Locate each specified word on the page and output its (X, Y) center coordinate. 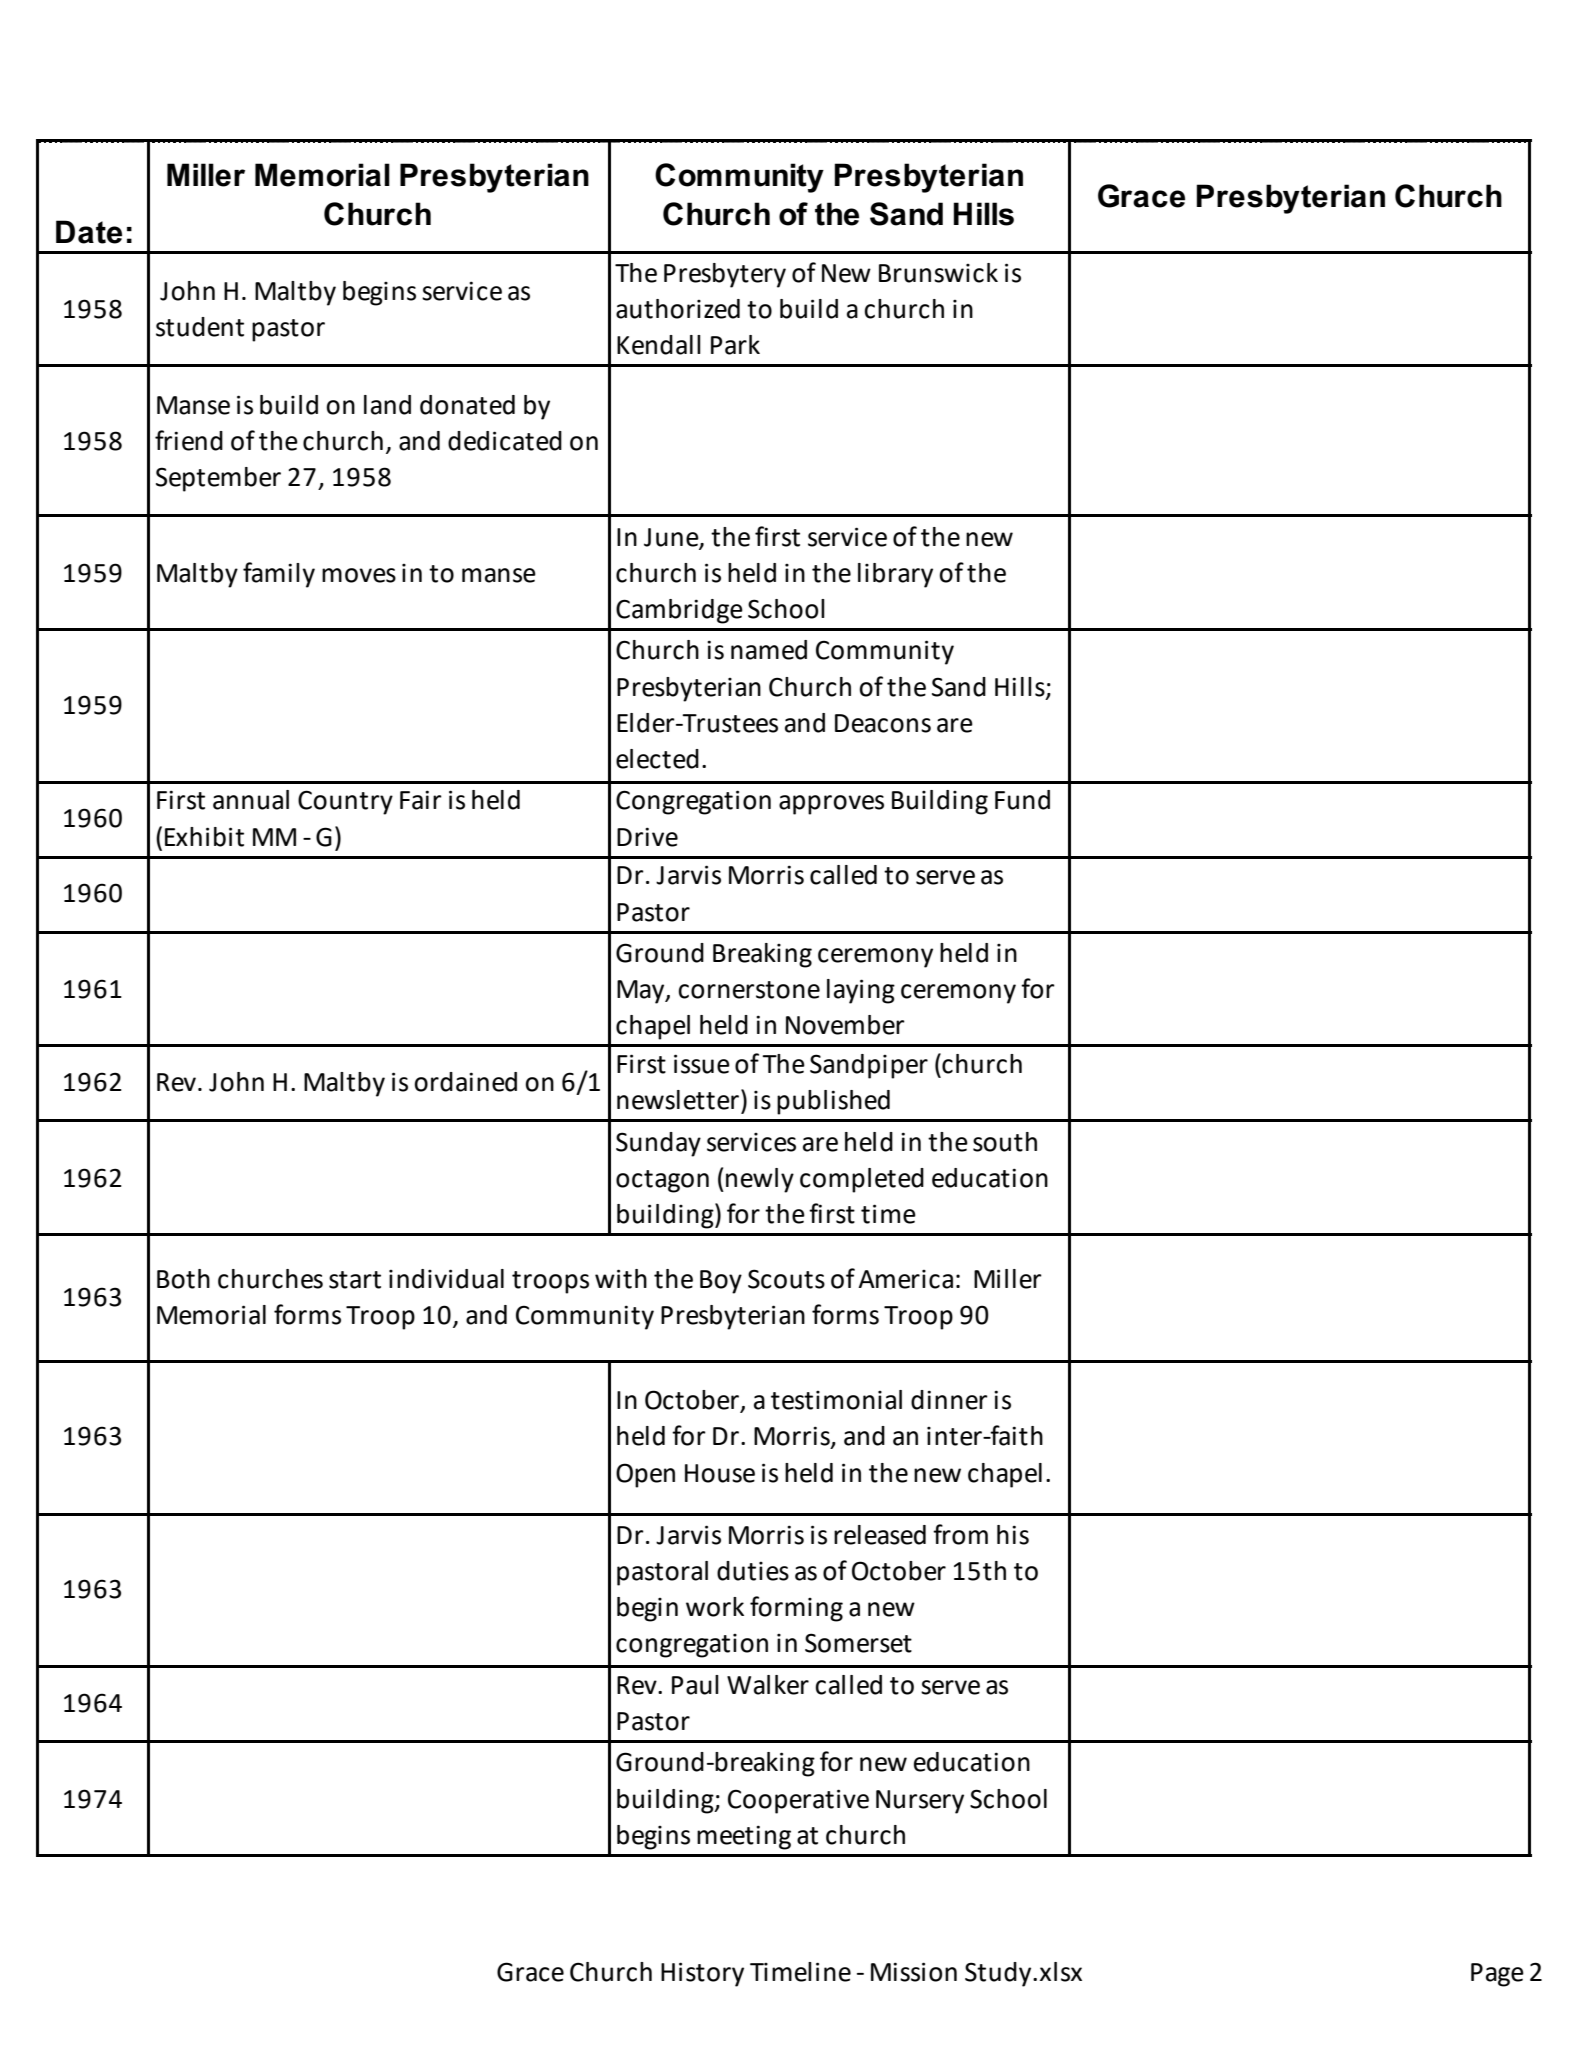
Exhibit (204, 837)
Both (183, 1279)
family (279, 575)
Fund (1022, 800)
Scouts (786, 1279)
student (200, 327)
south (1005, 1142)
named (769, 650)
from (960, 1534)
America (905, 1279)
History (702, 1974)
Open (645, 1475)
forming (796, 1609)
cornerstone (749, 990)
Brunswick (938, 273)
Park (735, 345)
